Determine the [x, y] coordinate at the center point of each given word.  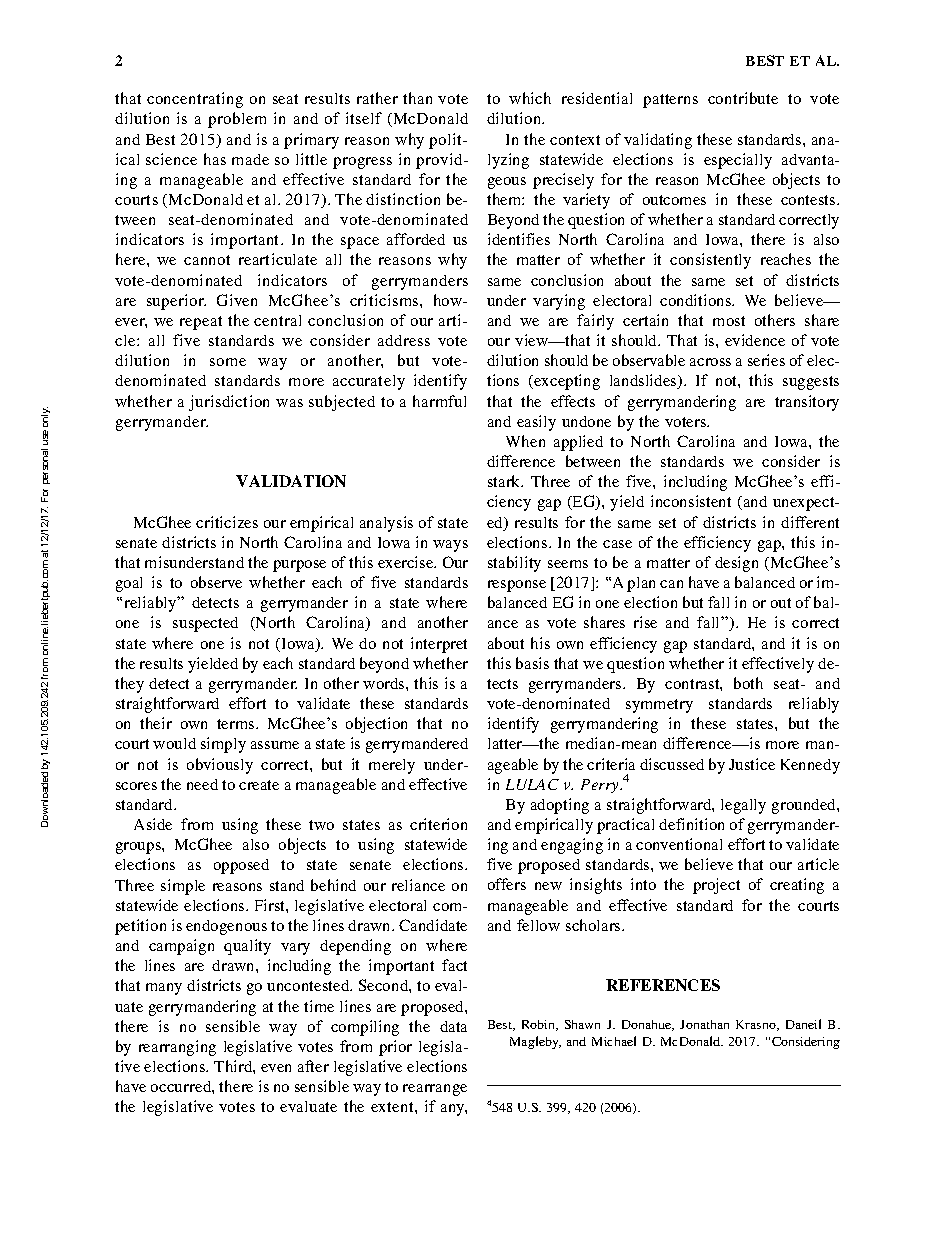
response [517, 586]
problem [237, 120]
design [736, 564]
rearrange [435, 1090]
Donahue [648, 1025]
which [530, 98]
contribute [743, 98]
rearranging [177, 1048]
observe [216, 582]
